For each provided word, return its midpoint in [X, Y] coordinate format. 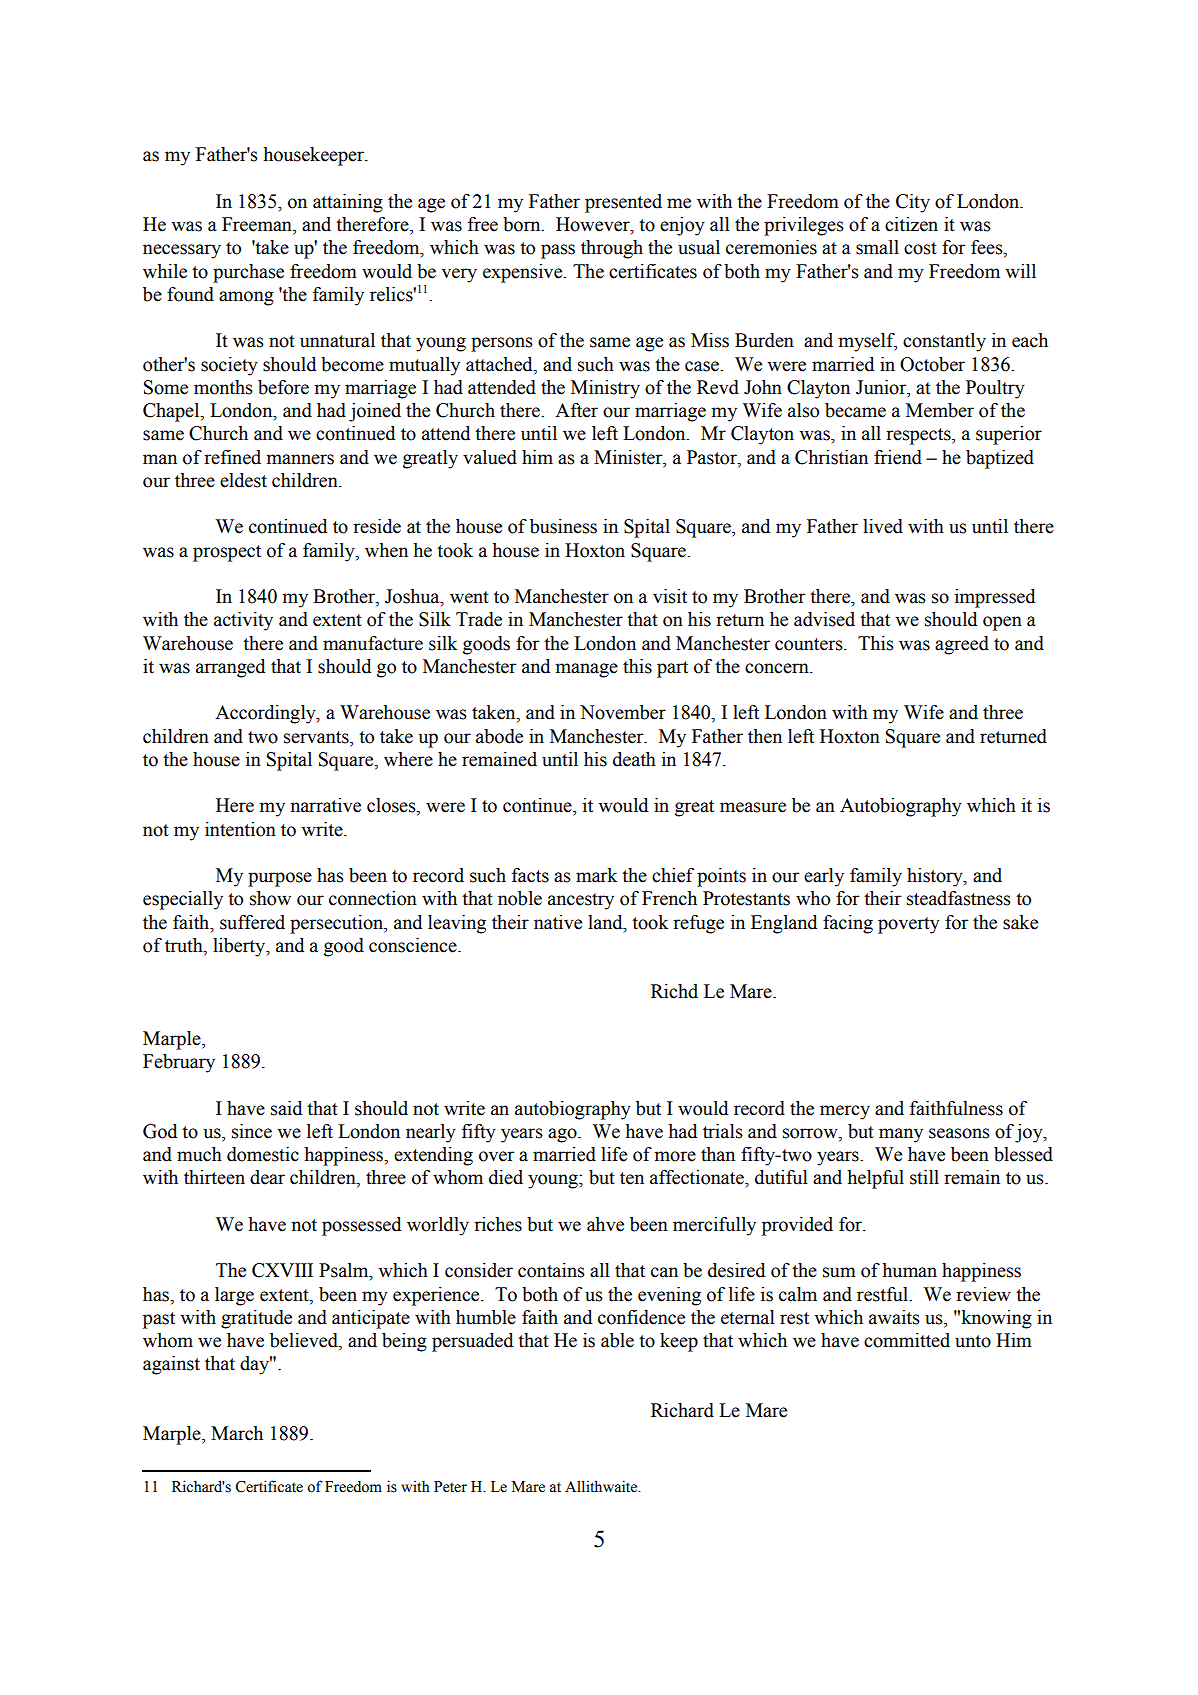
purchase [248, 273]
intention [240, 829]
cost [920, 248]
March [237, 1433]
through [612, 249]
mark [597, 875]
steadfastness [959, 898]
